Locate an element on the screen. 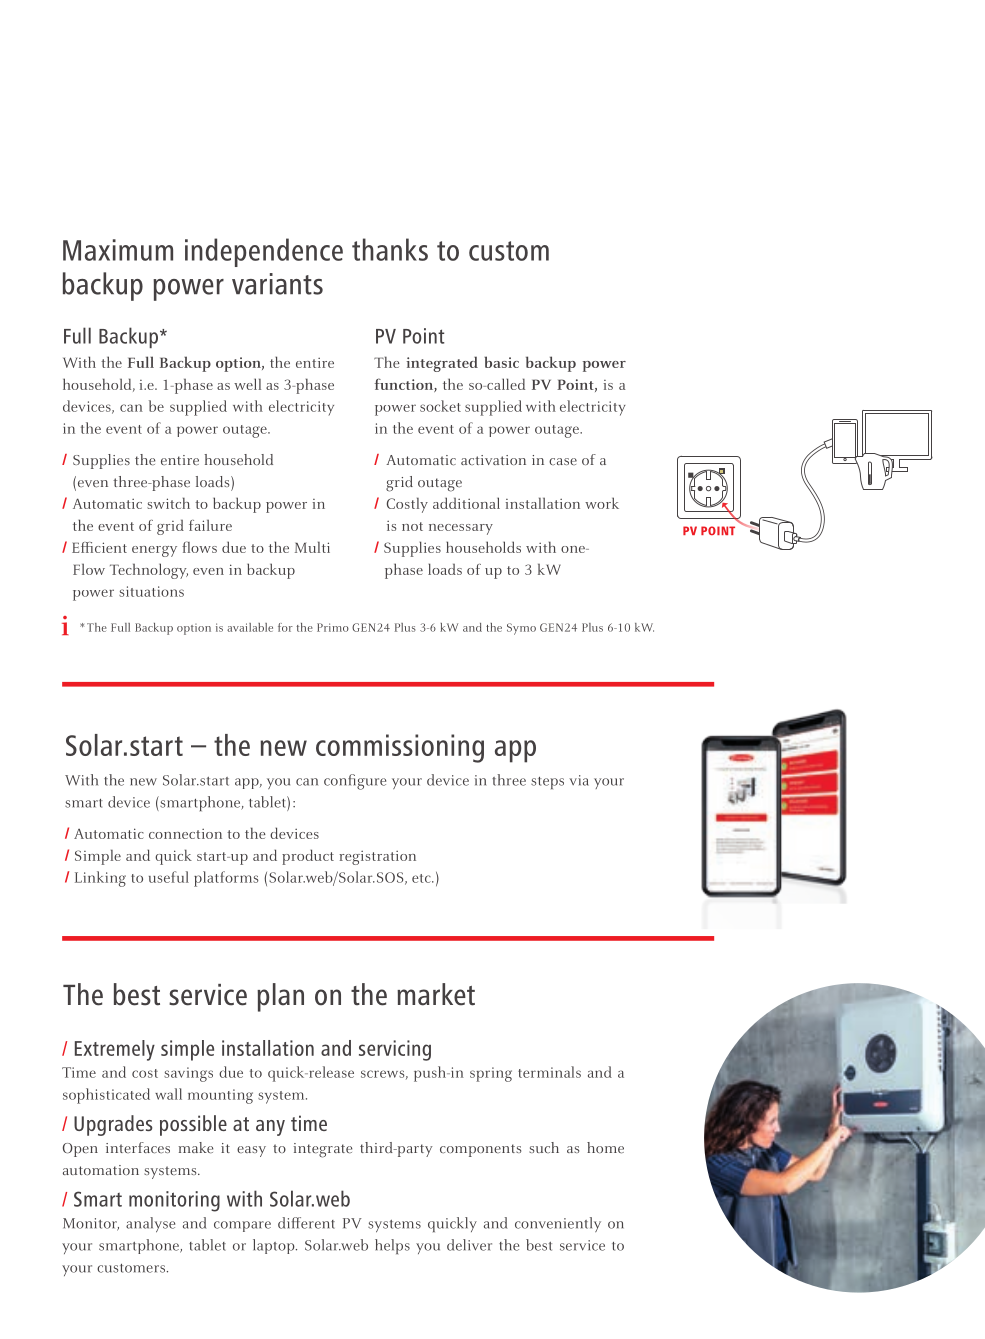 This screenshot has height=1339, width=985. steps is located at coordinates (547, 783).
